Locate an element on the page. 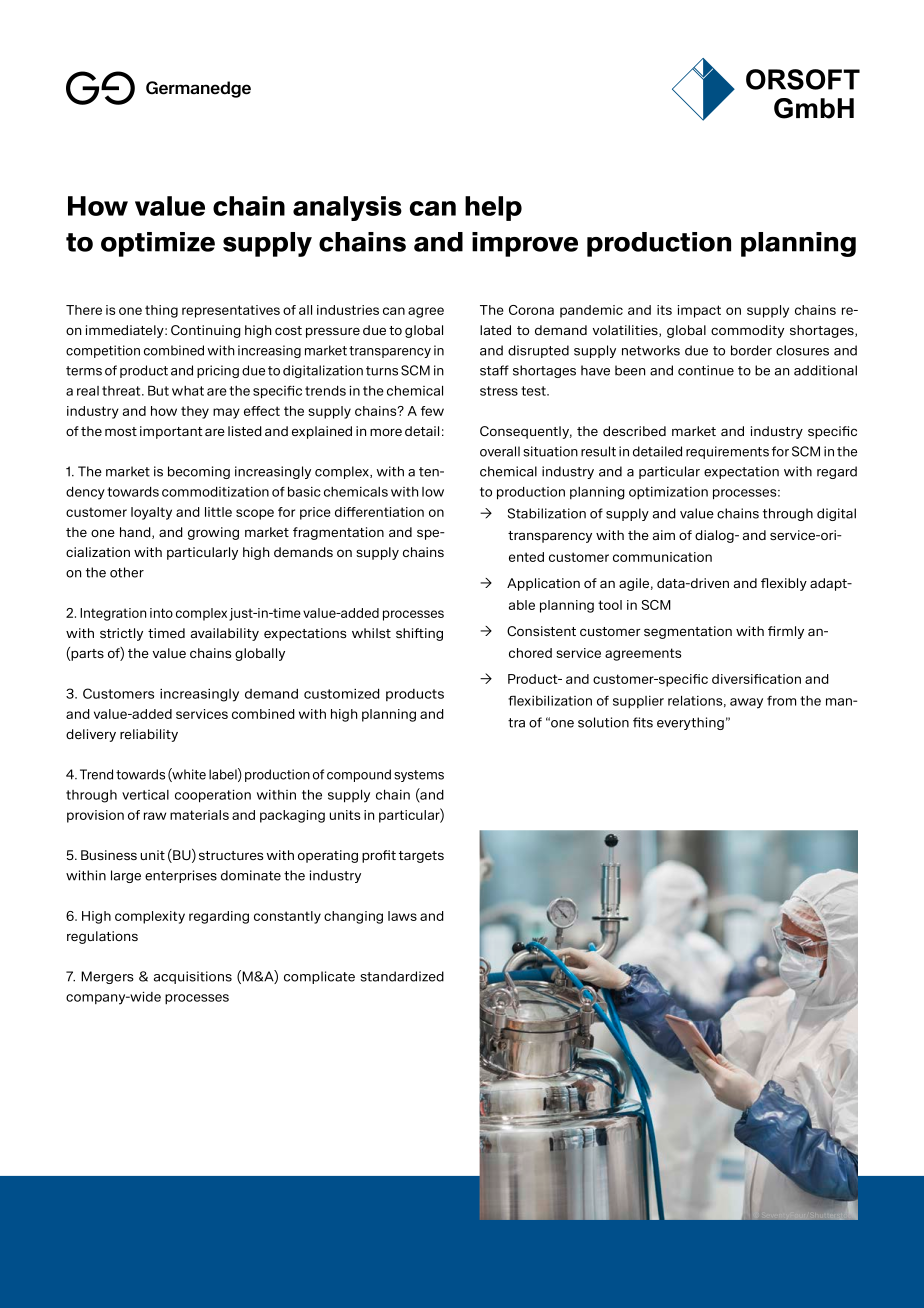  optimize is located at coordinates (158, 244).
